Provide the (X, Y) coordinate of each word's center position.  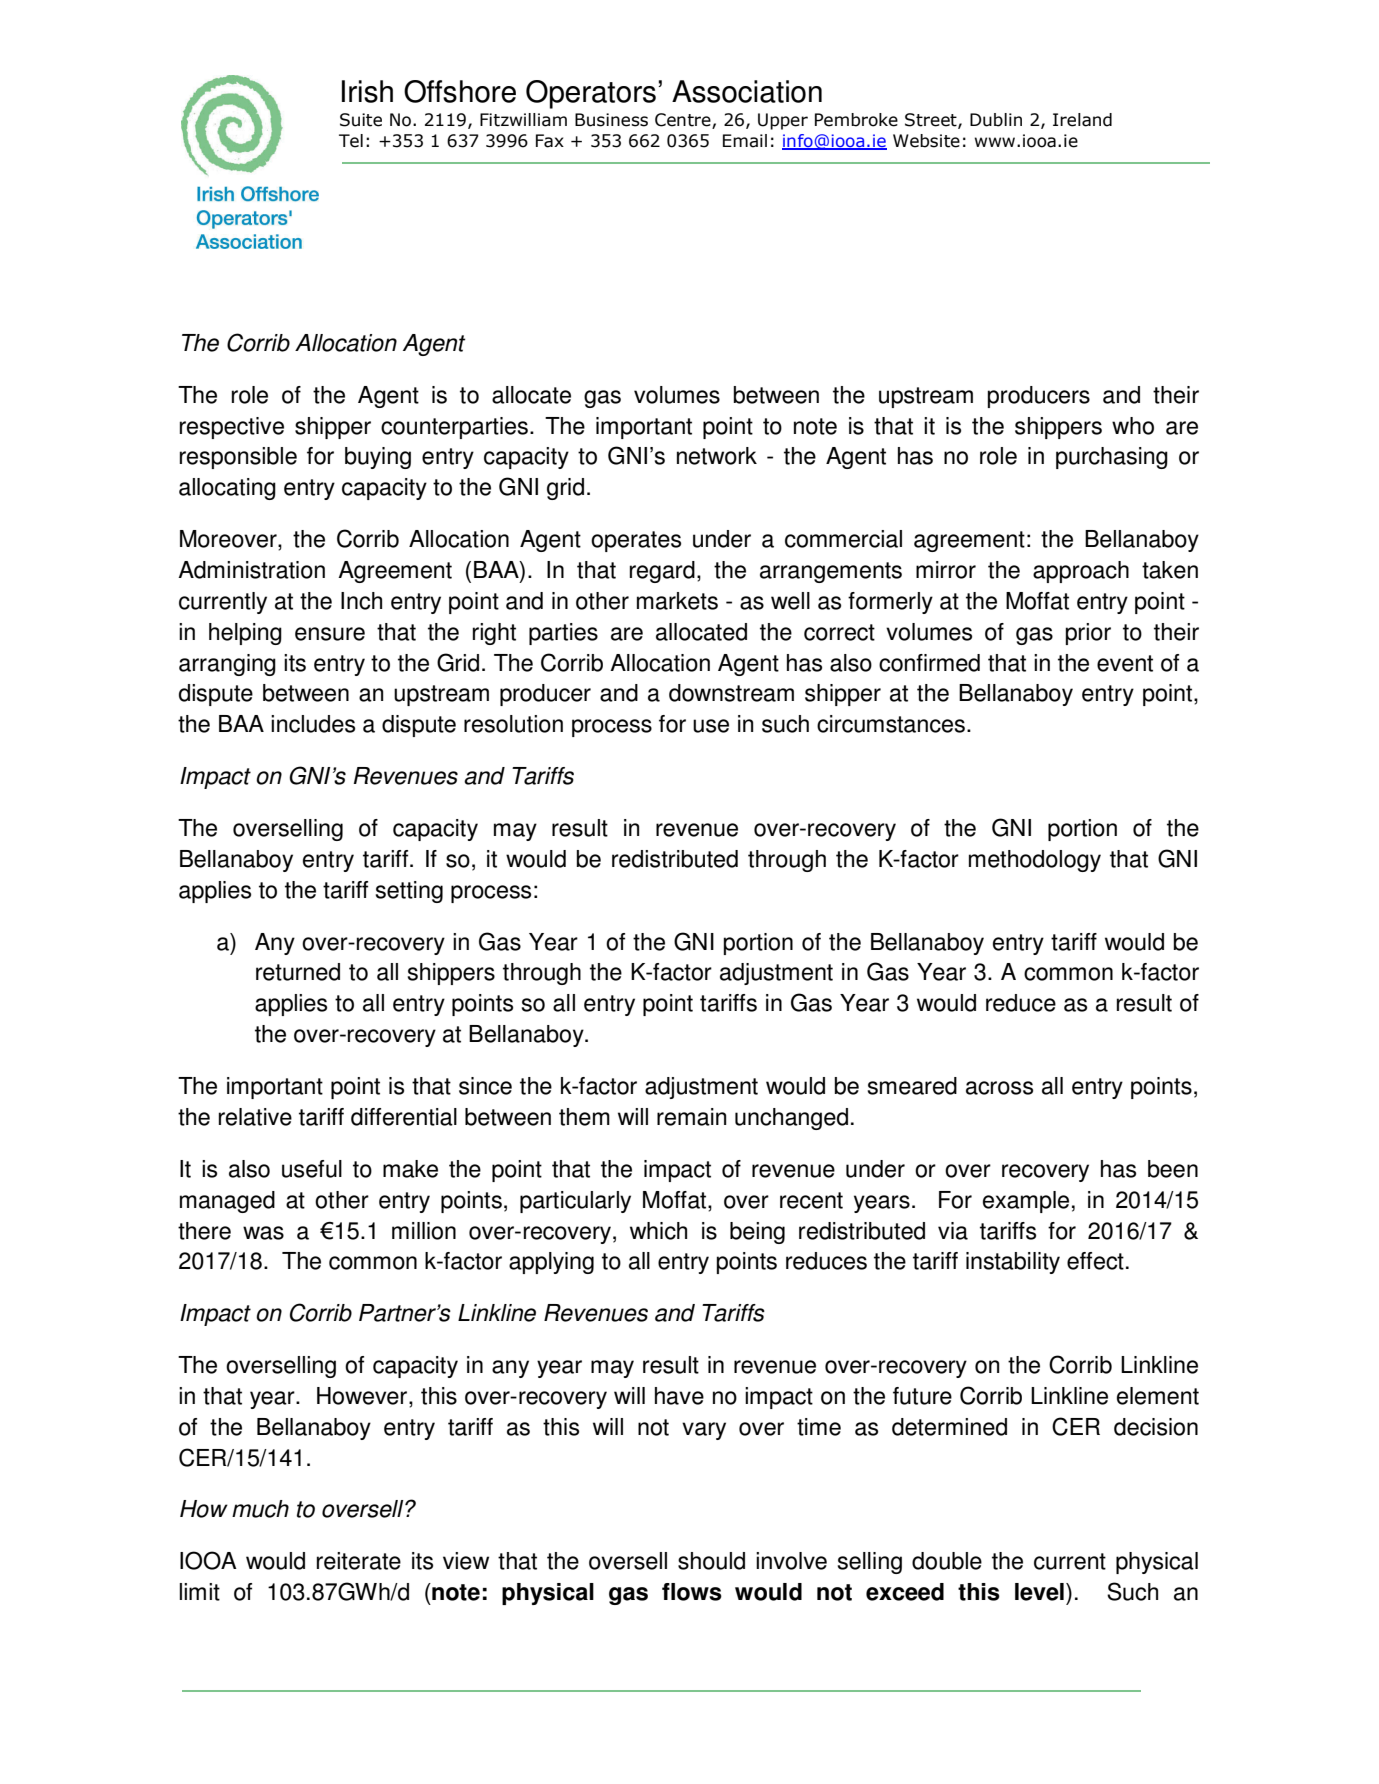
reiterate (359, 1561)
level (1039, 1592)
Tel (351, 141)
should (711, 1561)
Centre (684, 121)
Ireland (1082, 120)
